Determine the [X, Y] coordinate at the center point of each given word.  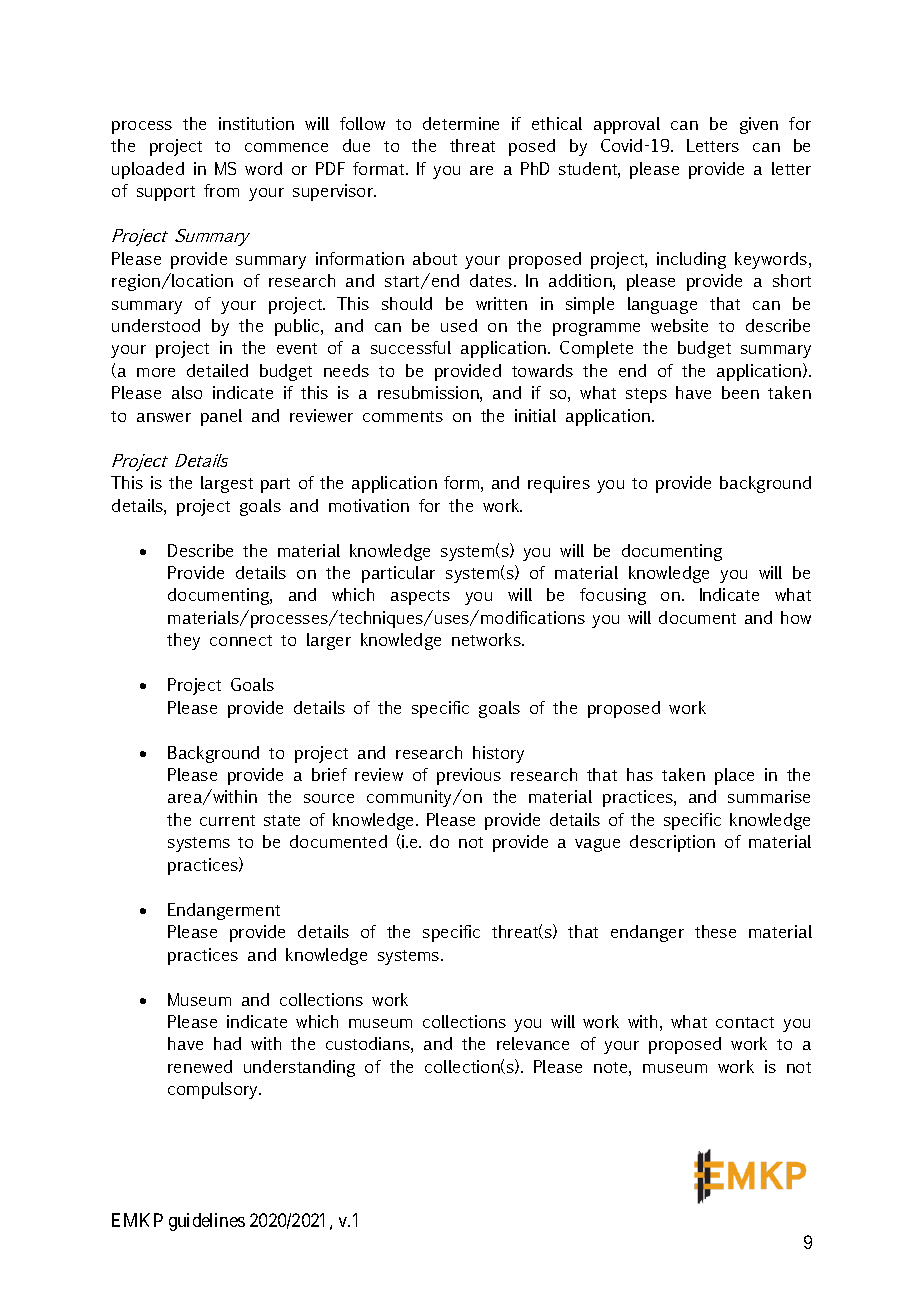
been [740, 392]
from [221, 190]
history [498, 754]
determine [461, 123]
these [715, 931]
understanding [299, 1068]
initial [535, 415]
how [796, 617]
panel [221, 417]
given [759, 125]
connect [241, 640]
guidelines [207, 1222]
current [227, 820]
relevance [533, 1043]
